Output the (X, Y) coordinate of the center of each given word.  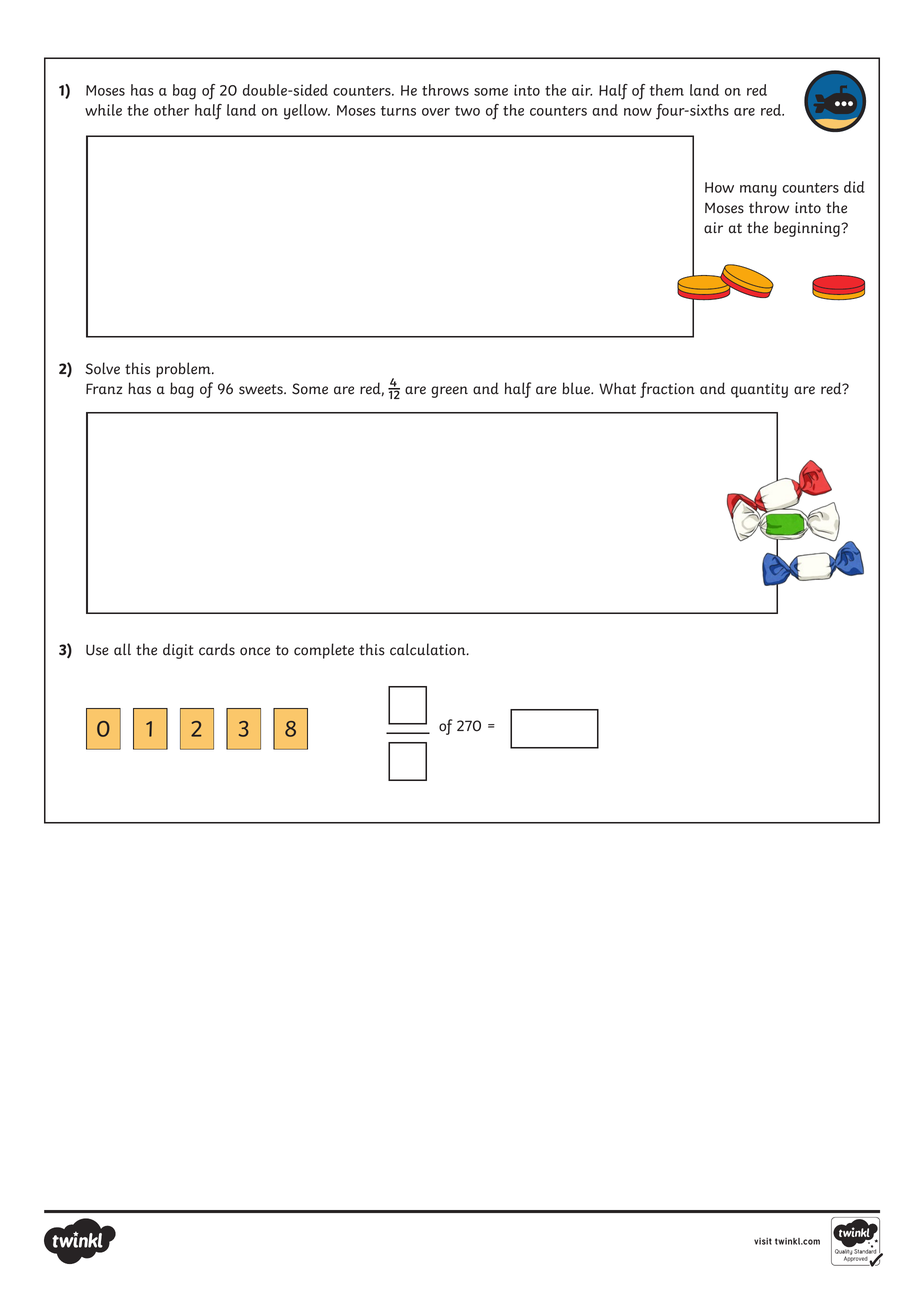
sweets (262, 389)
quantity (759, 390)
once (255, 651)
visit (763, 1241)
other (171, 110)
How (719, 187)
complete (324, 651)
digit (178, 651)
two (467, 111)
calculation (429, 649)
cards (217, 649)
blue (577, 388)
